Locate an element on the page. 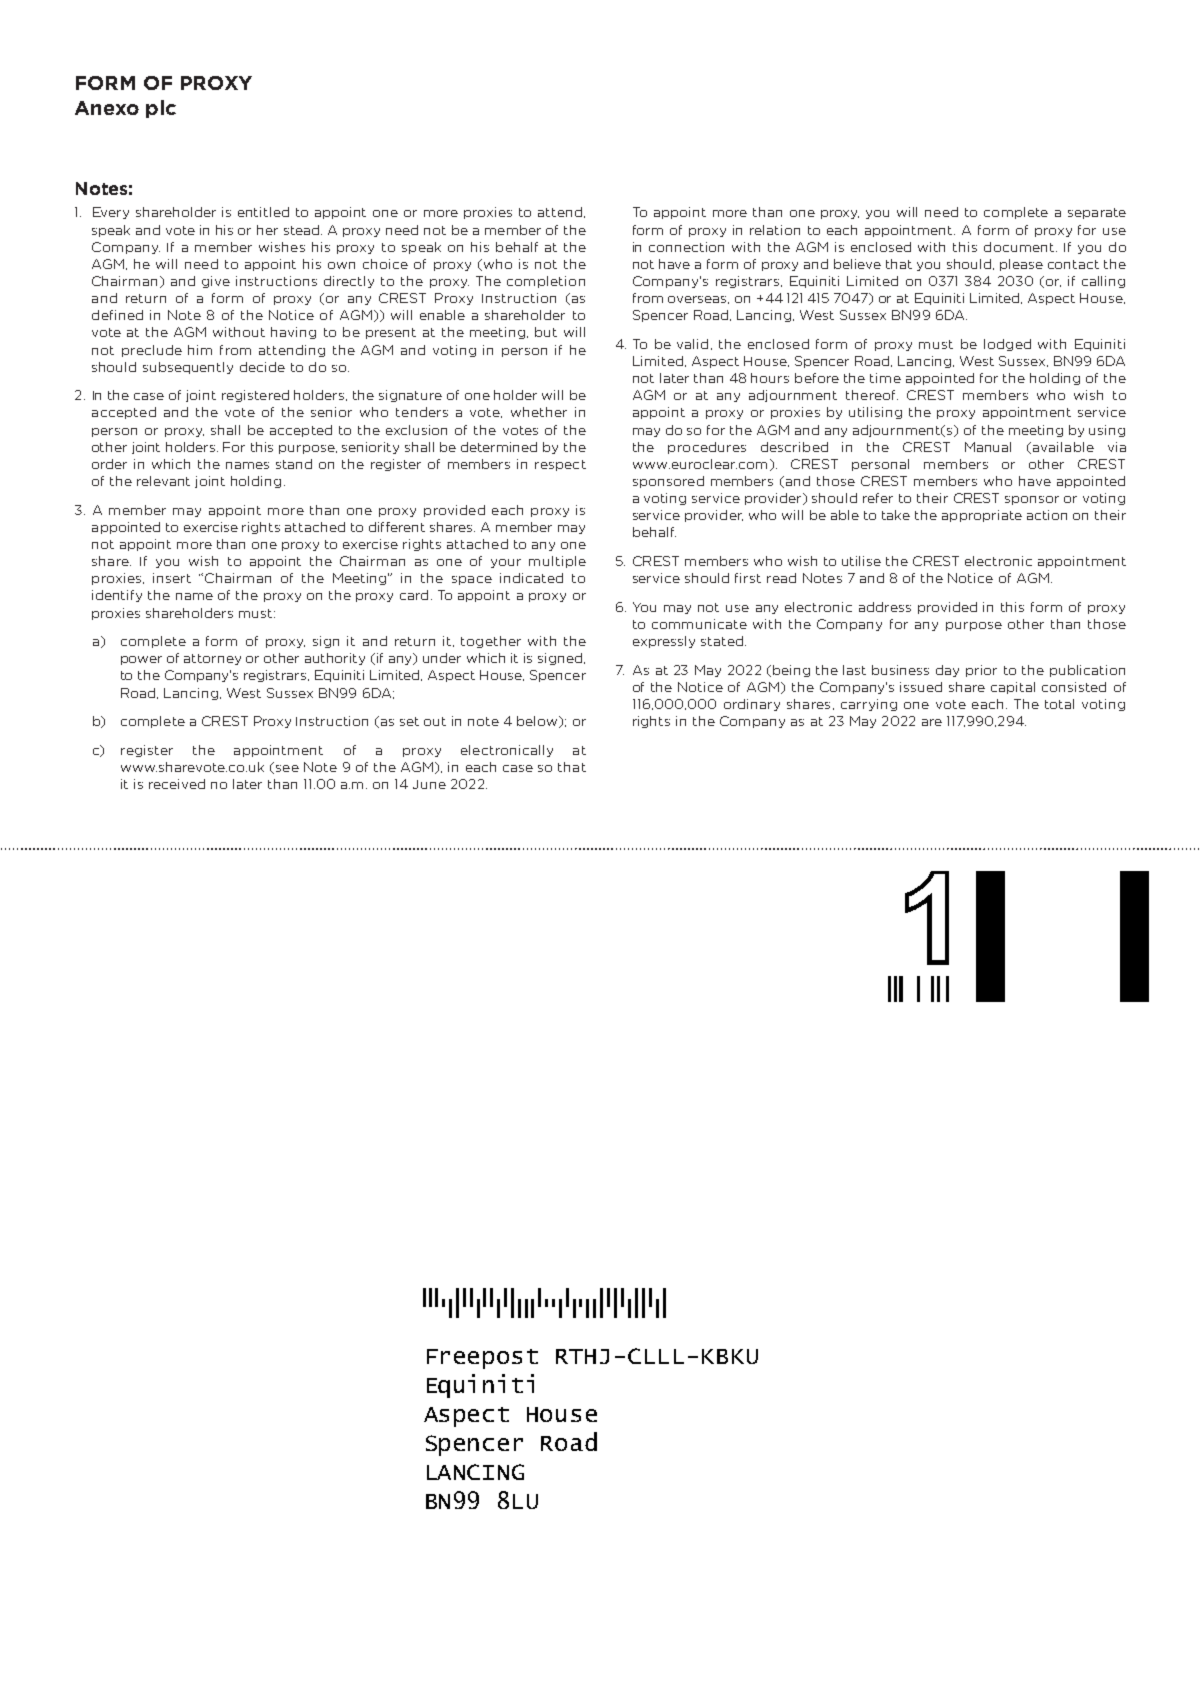  document is located at coordinates (1019, 247).
